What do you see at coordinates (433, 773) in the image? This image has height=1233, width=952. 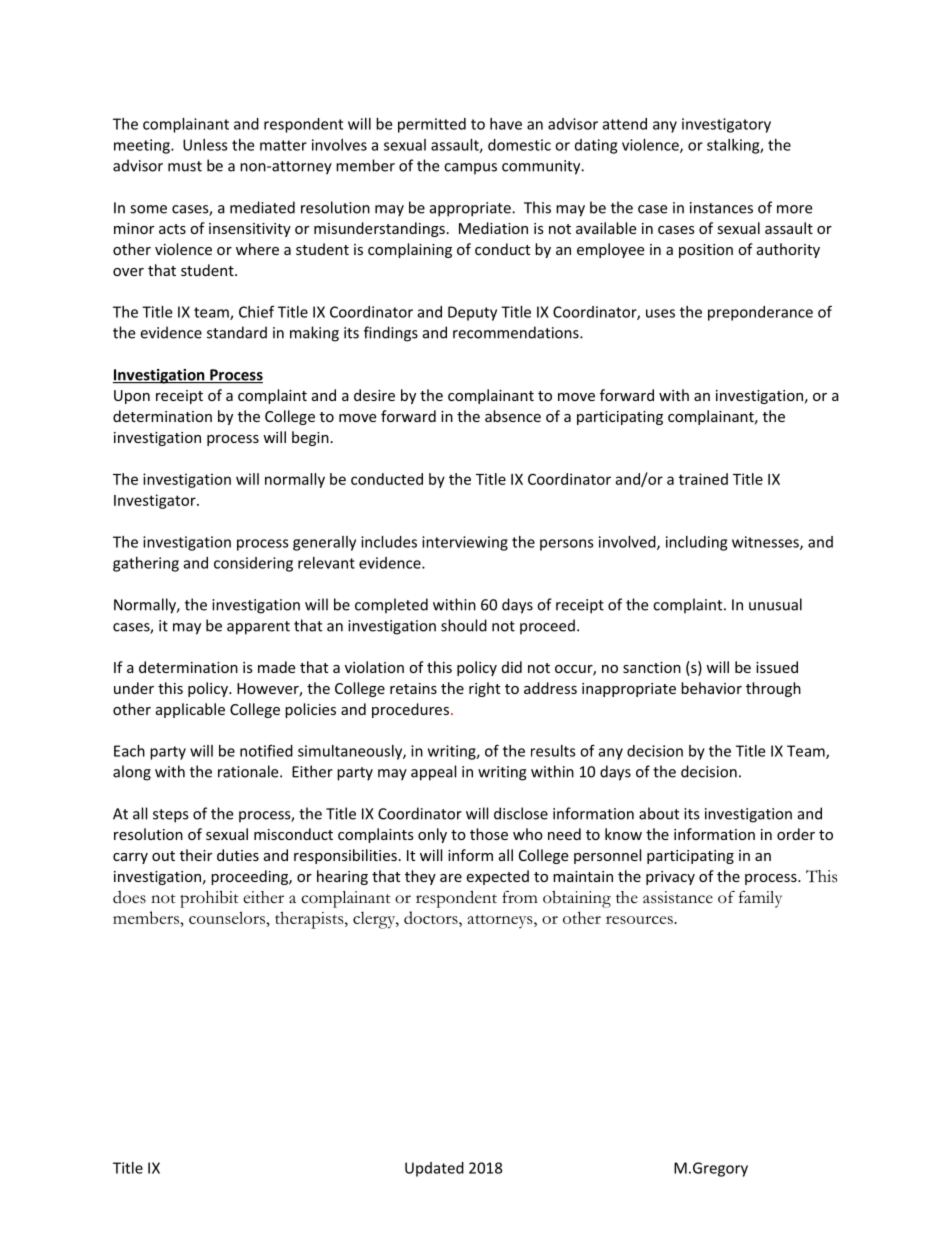 I see `appeal` at bounding box center [433, 773].
